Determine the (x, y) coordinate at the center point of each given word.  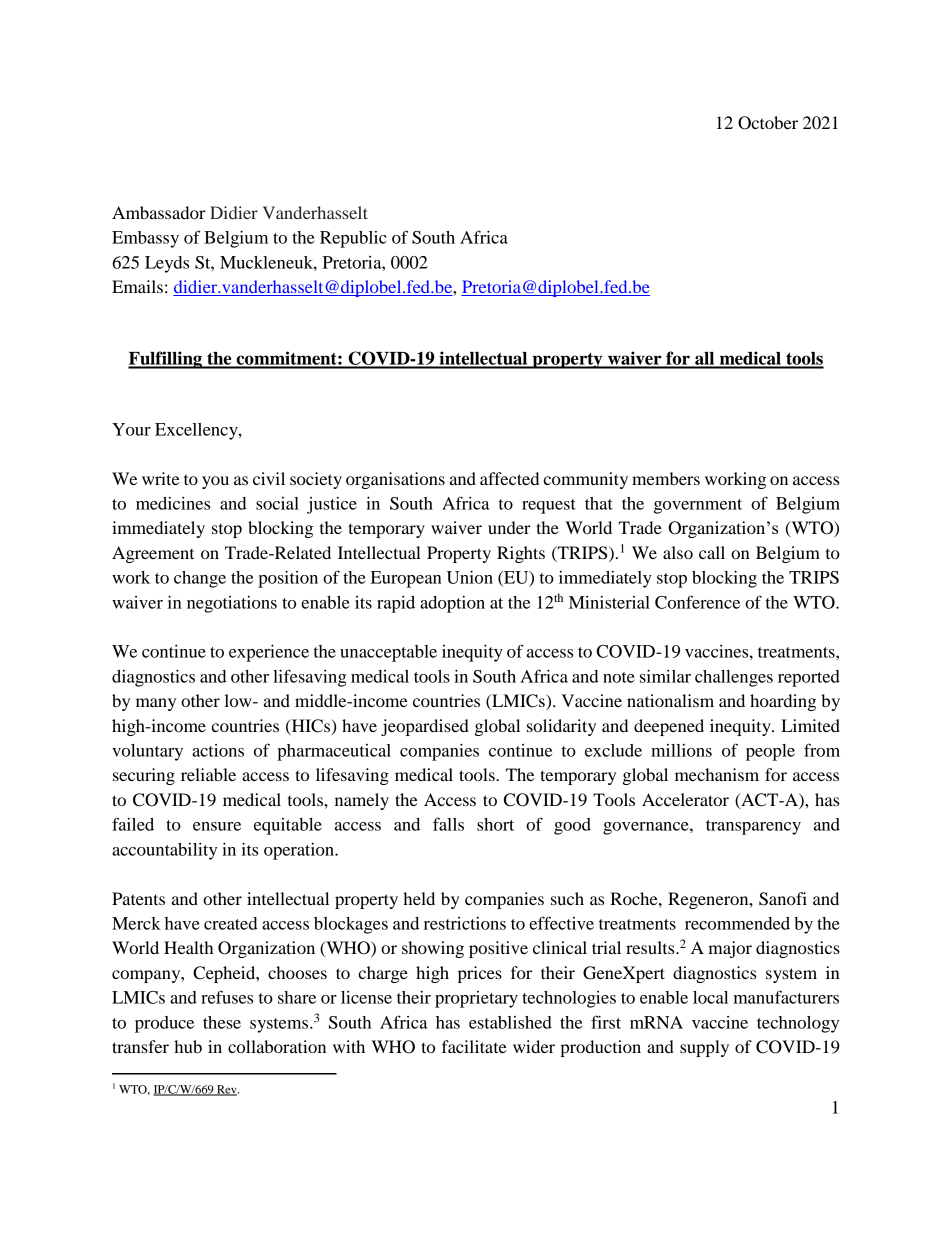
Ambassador (159, 212)
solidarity (561, 727)
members (666, 478)
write (161, 478)
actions (218, 750)
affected (509, 478)
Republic (353, 239)
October (768, 123)
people (770, 752)
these (222, 1022)
